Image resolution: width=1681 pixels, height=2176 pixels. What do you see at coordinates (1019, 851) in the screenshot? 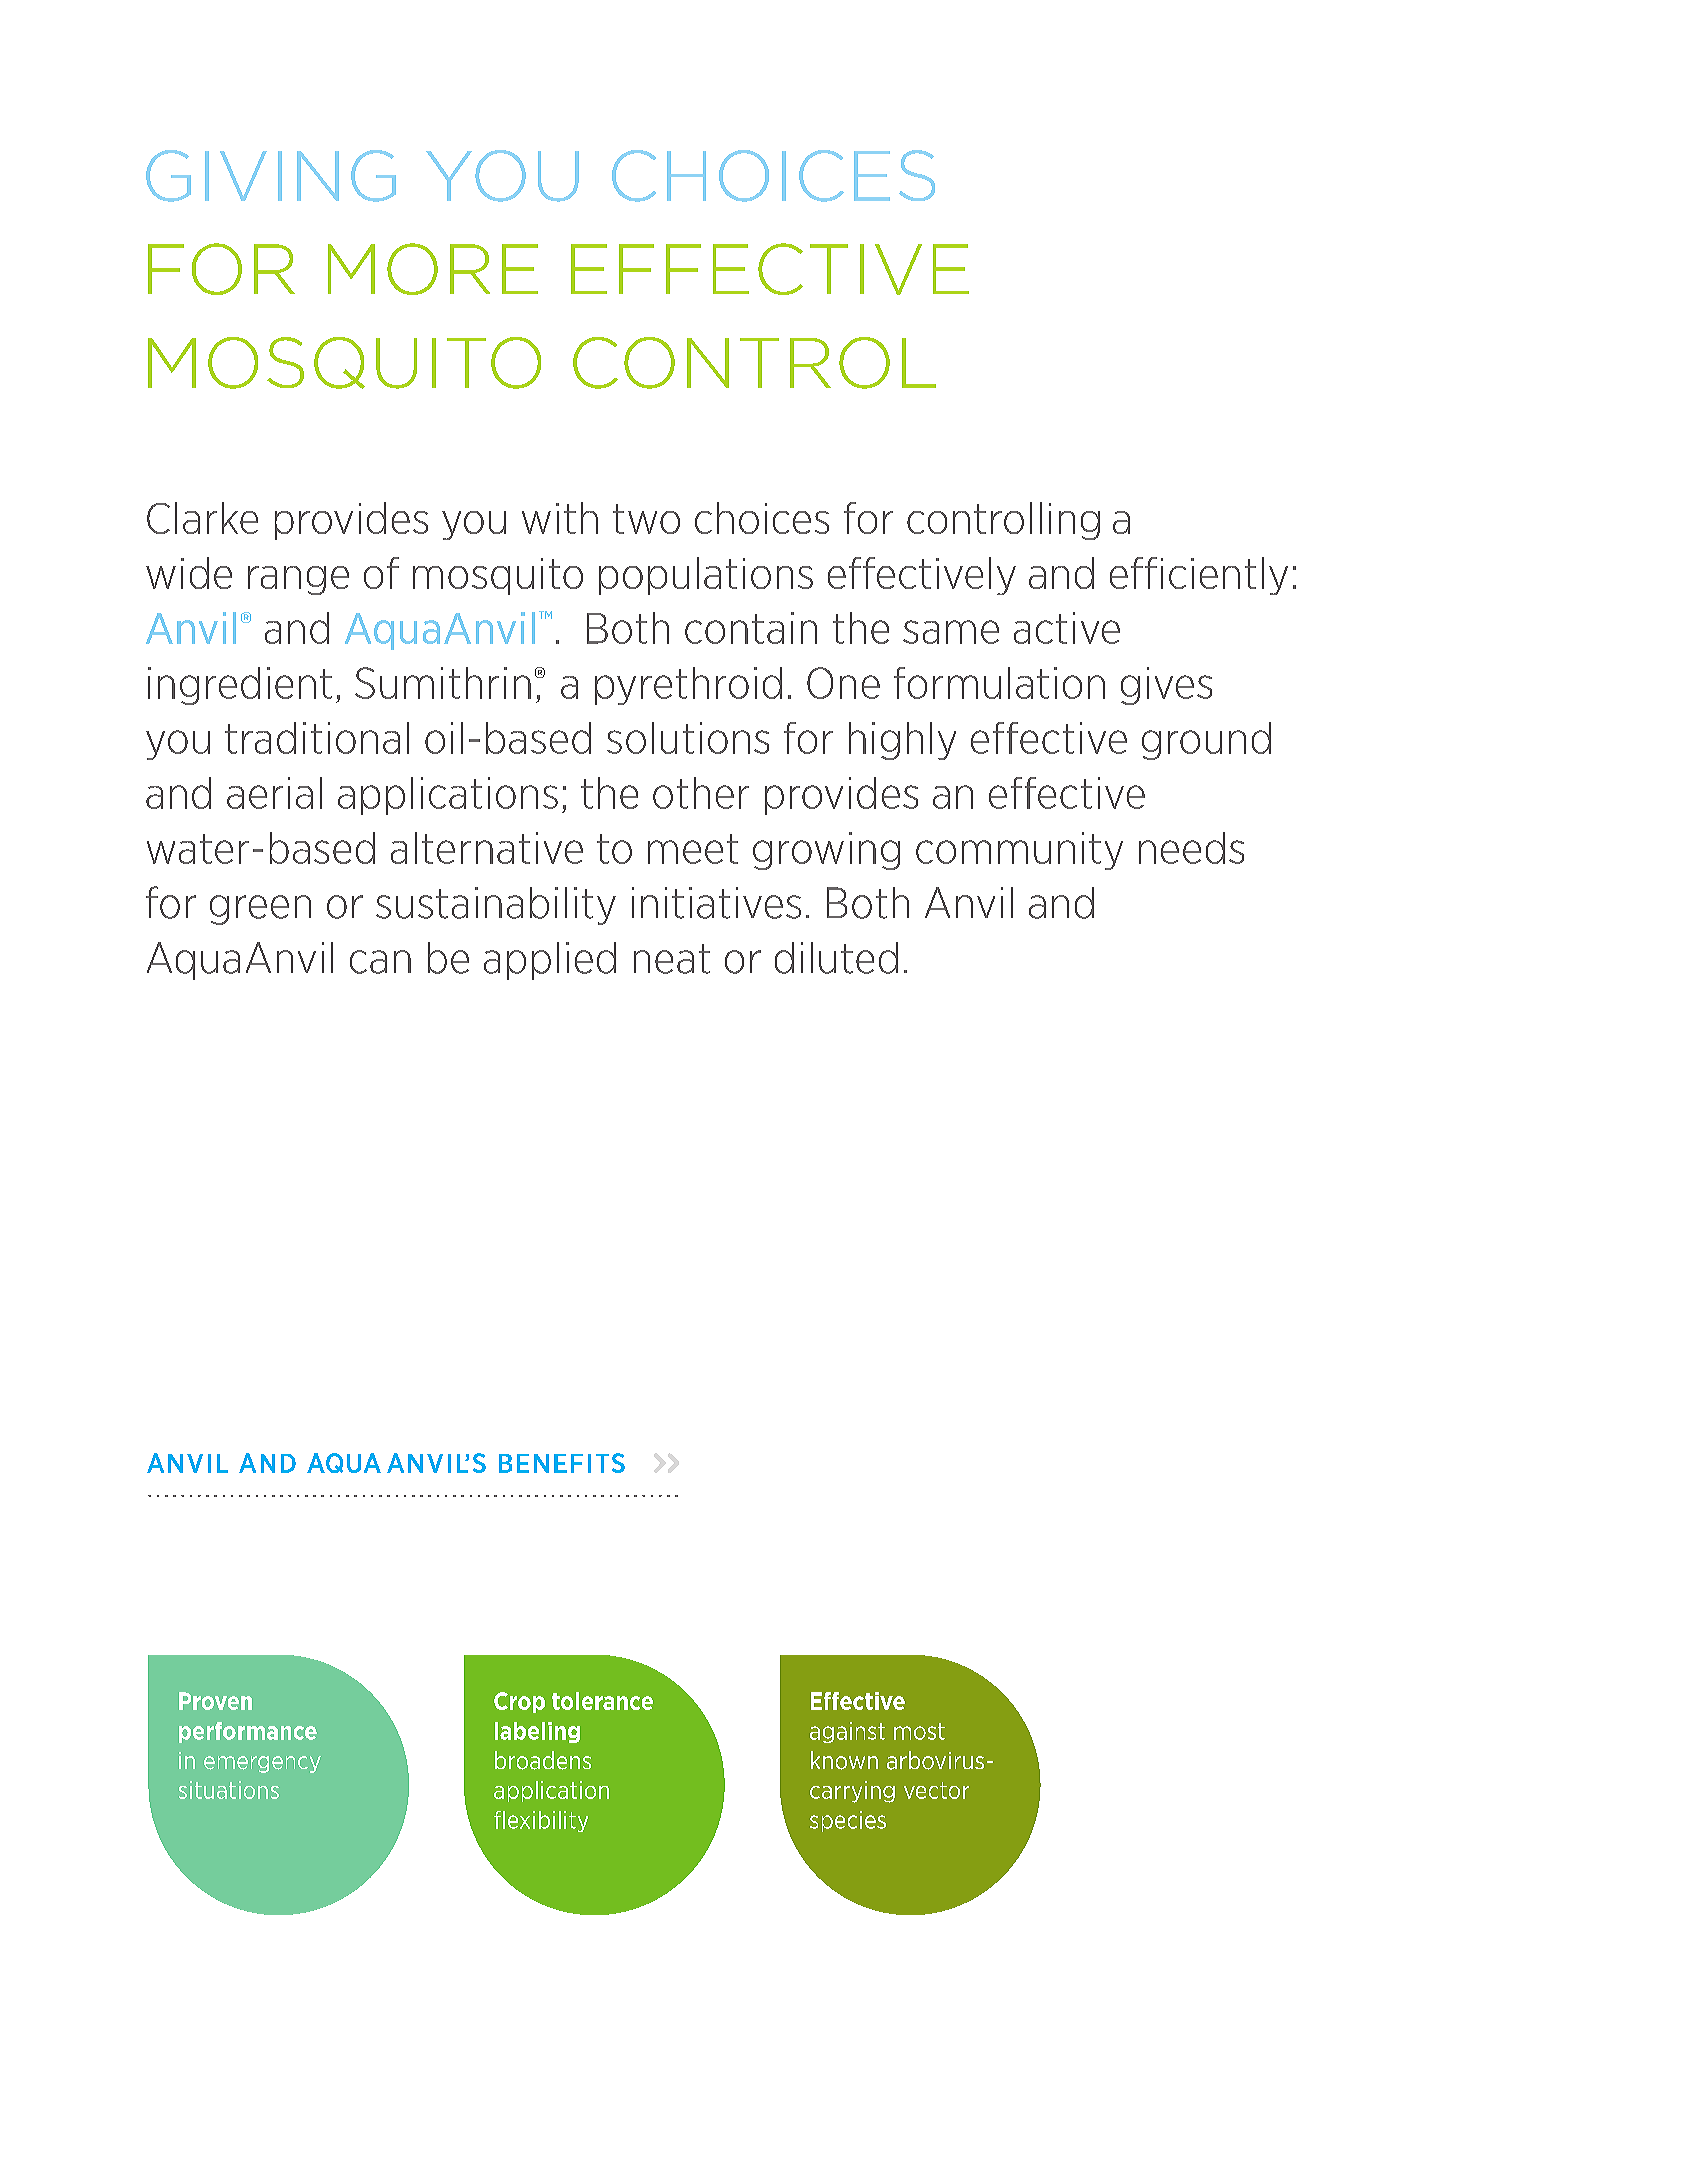
I see `community` at bounding box center [1019, 851].
